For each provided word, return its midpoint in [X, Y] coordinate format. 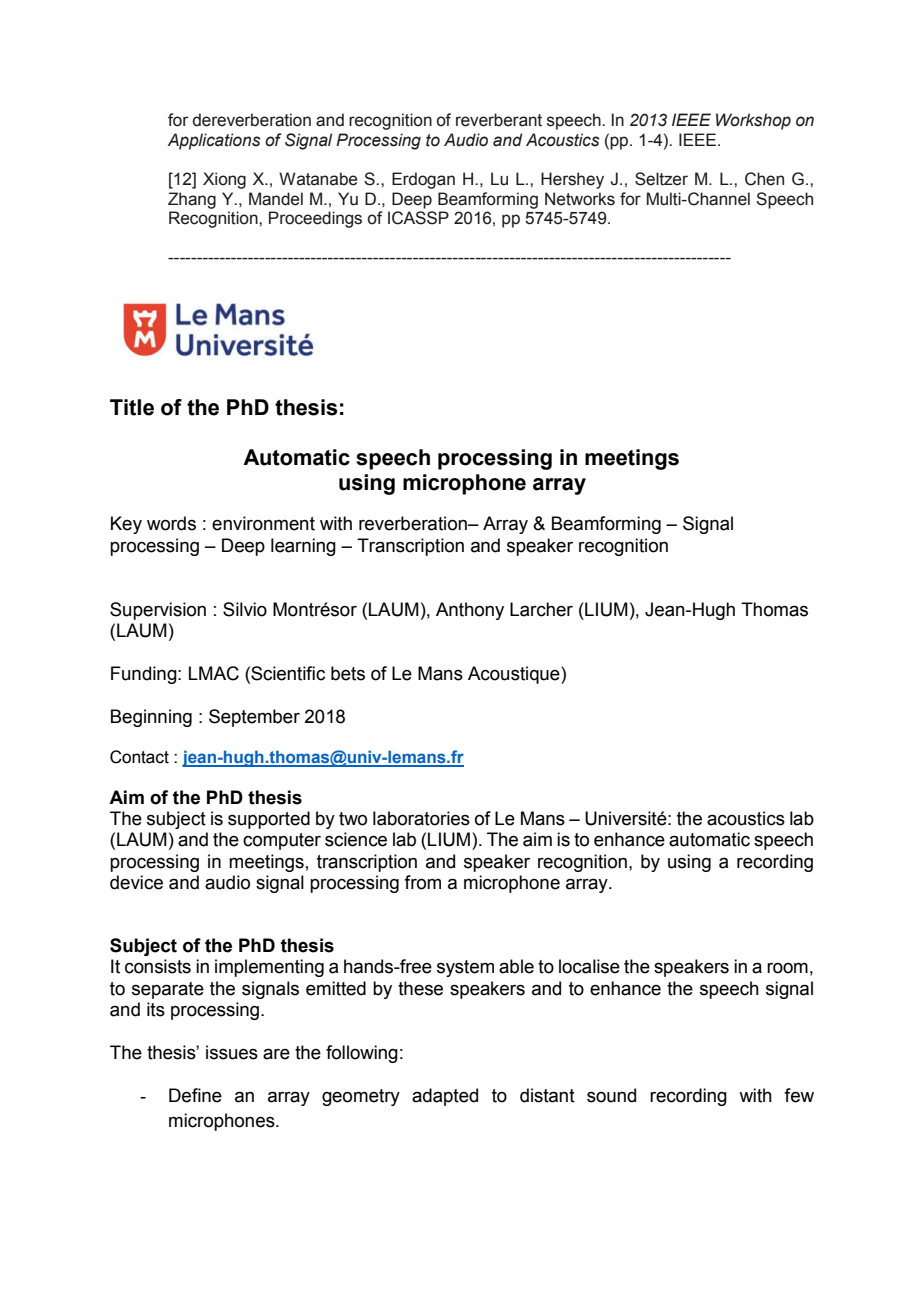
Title [132, 407]
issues [232, 1052]
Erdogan [423, 180]
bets [348, 673]
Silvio [245, 609]
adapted [445, 1097]
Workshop [753, 121]
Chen [764, 179]
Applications [214, 141]
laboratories [421, 818]
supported [269, 820]
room [787, 968]
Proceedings [315, 219]
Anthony [470, 611]
